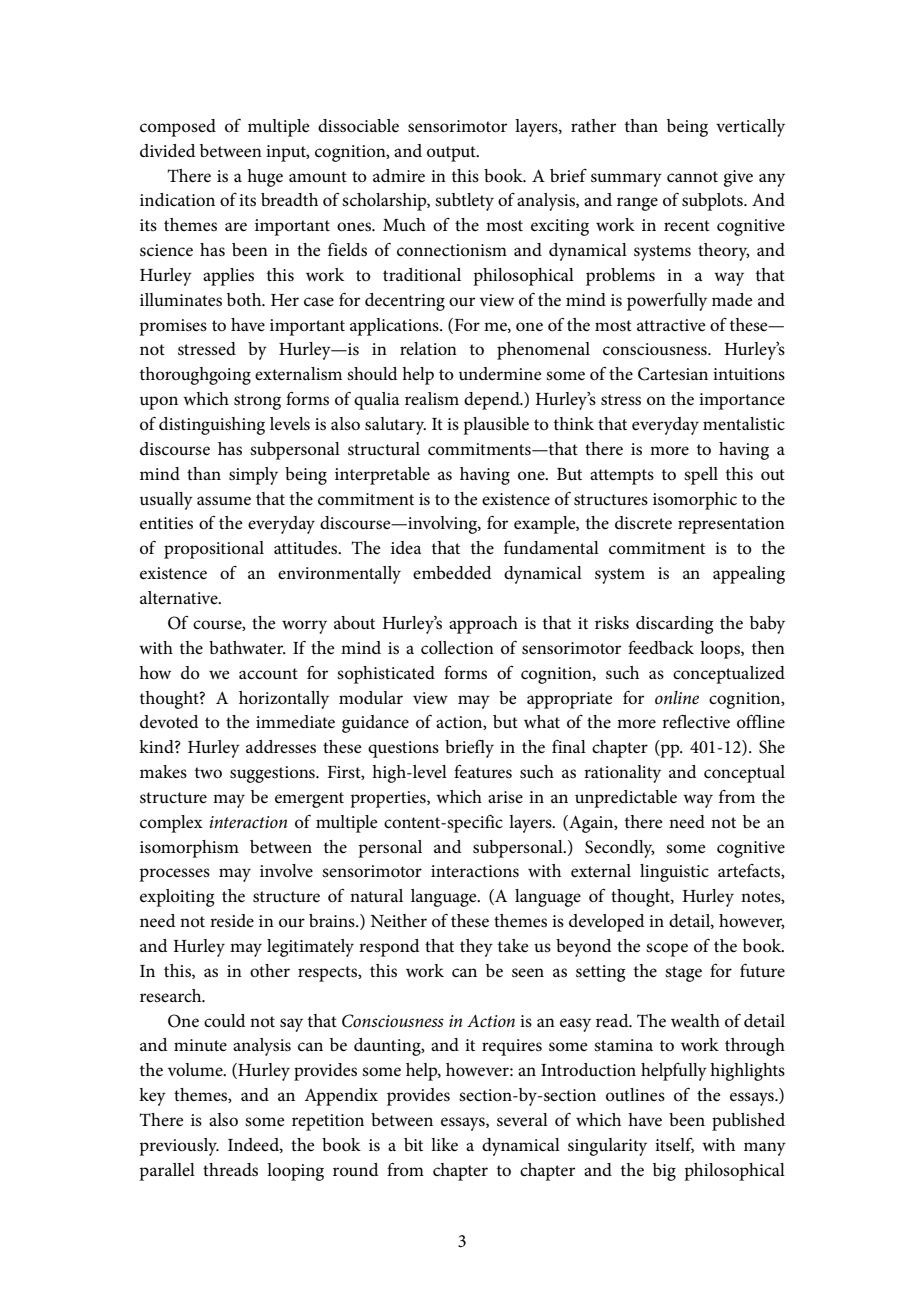 The width and height of the screenshot is (924, 1308). Describe the element at coordinates (673, 374) in the screenshot. I see `Cartesian` at that location.
